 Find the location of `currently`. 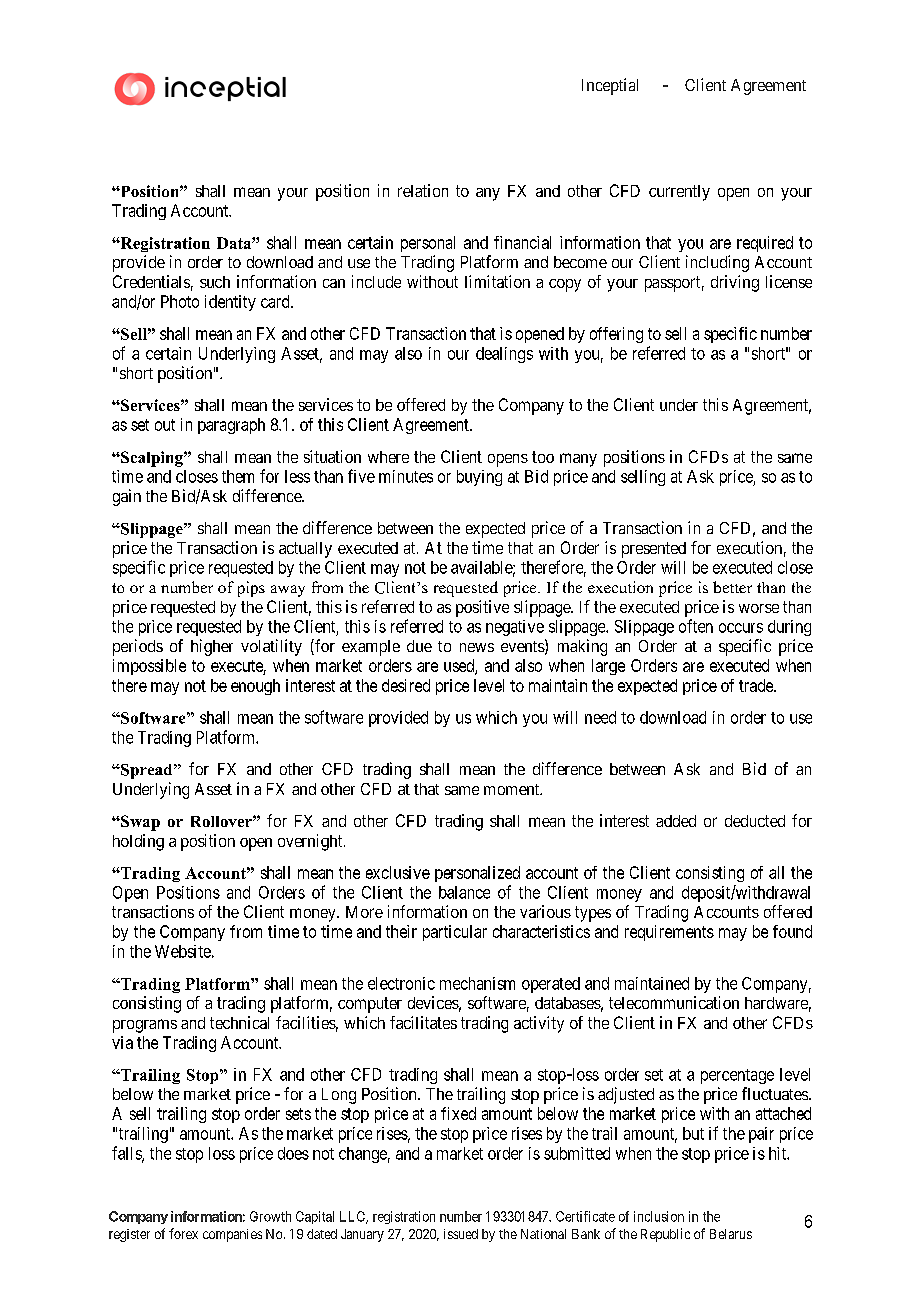

currently is located at coordinates (679, 193).
